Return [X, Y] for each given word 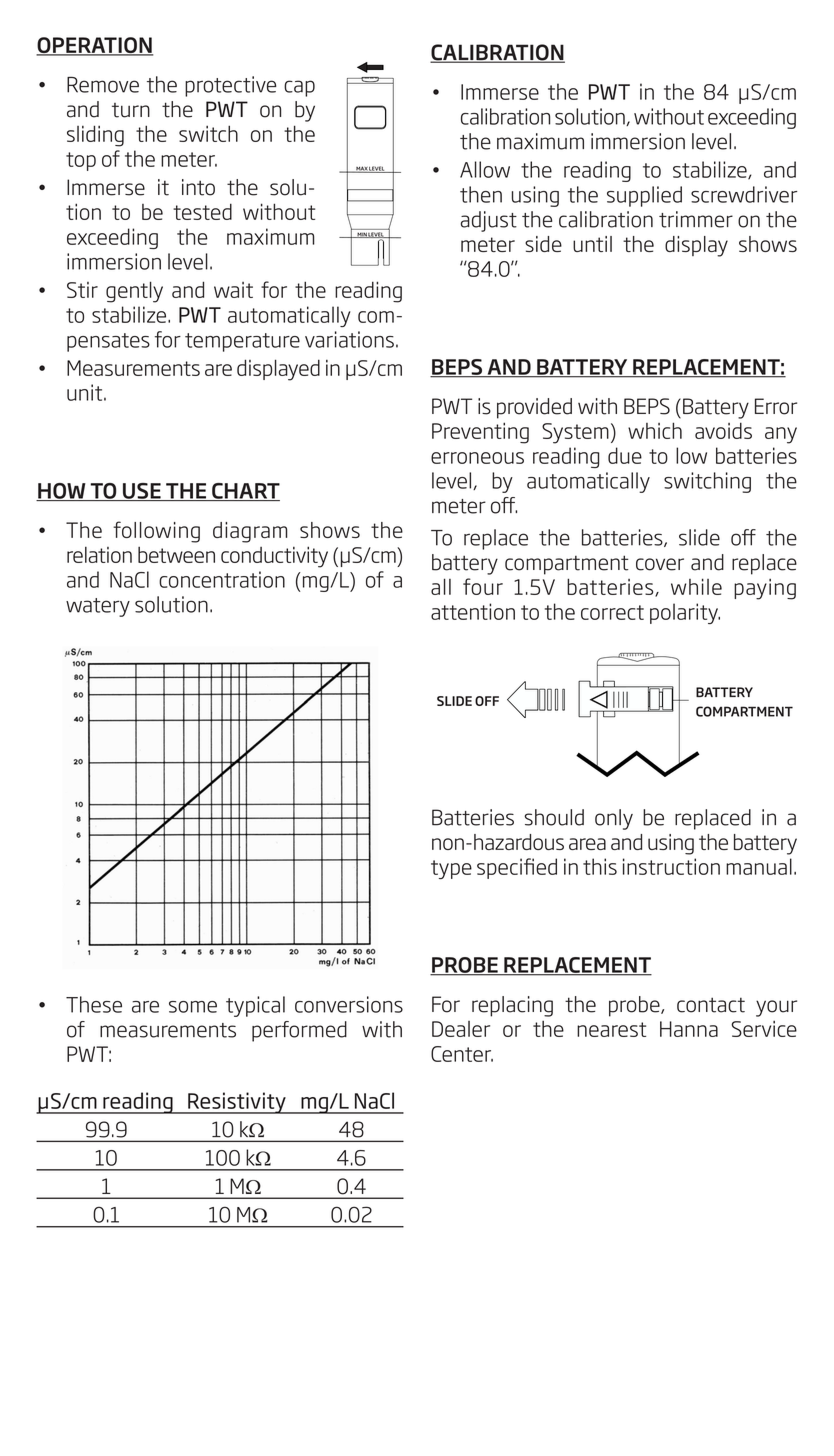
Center [462, 1054]
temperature [242, 342]
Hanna [689, 1029]
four [483, 586]
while [696, 586]
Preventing [480, 433]
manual [759, 866]
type [451, 869]
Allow [485, 169]
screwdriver [744, 194]
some [193, 1007]
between [176, 554]
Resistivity [237, 1103]
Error [776, 406]
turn [131, 110]
